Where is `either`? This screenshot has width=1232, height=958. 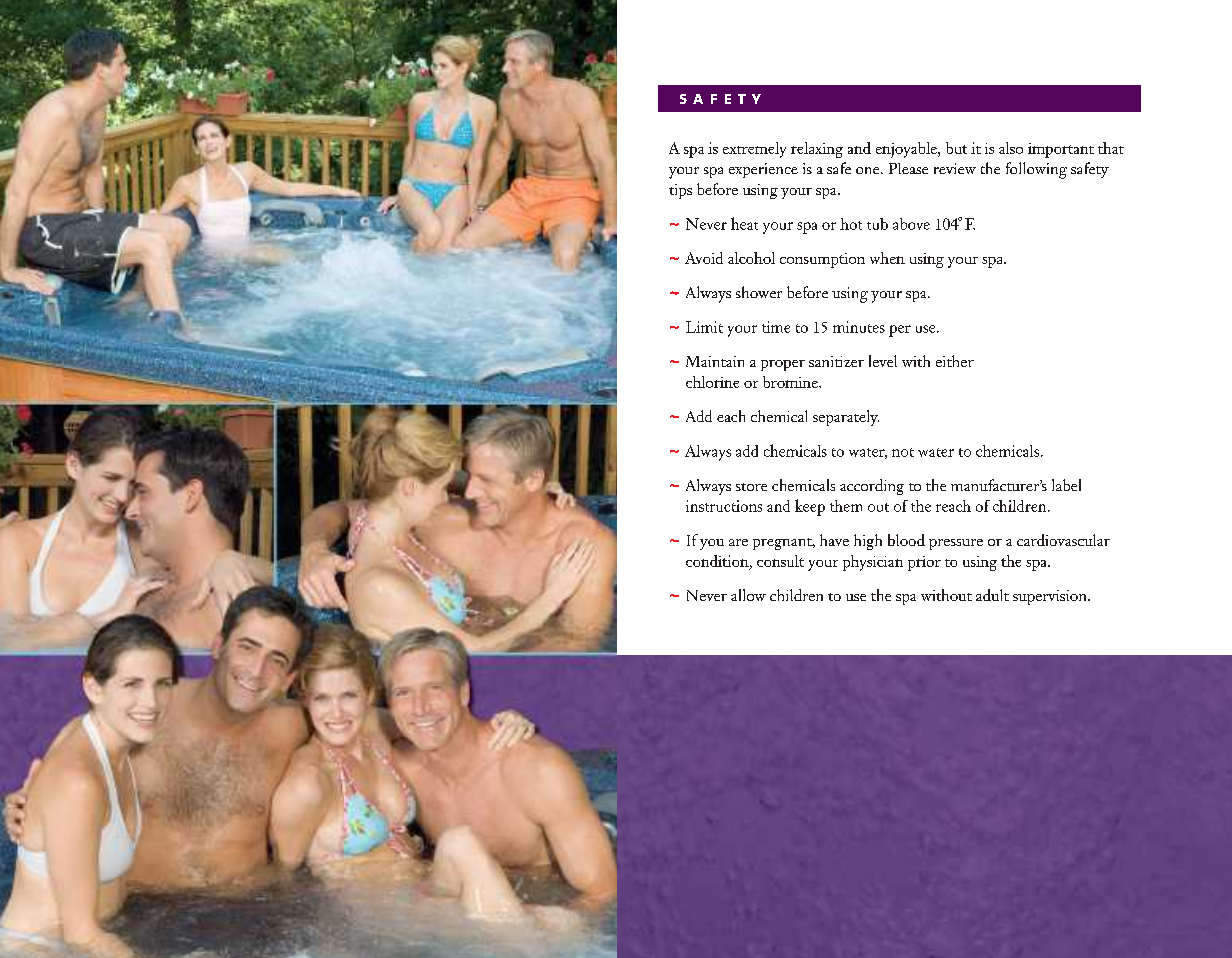
either is located at coordinates (955, 361).
